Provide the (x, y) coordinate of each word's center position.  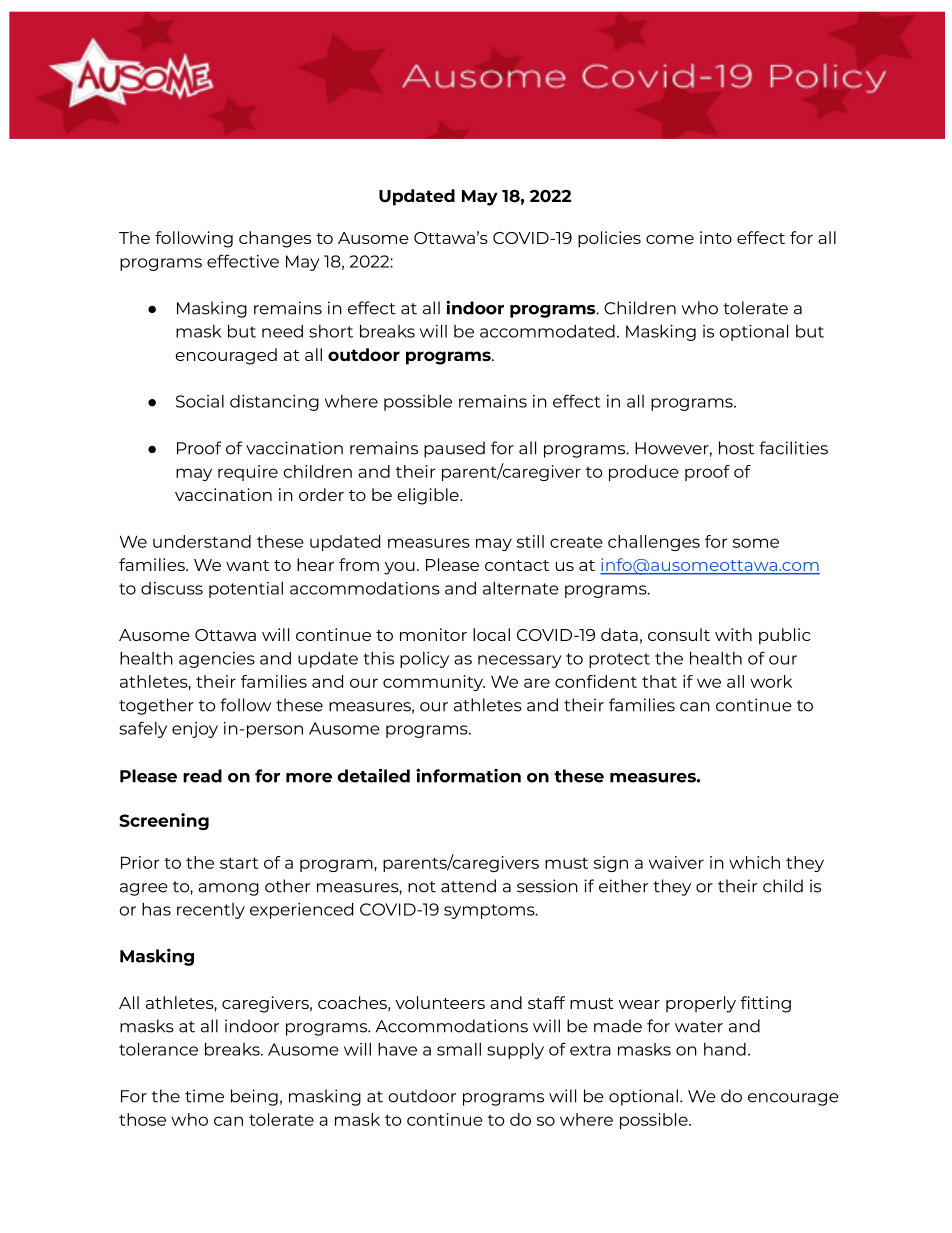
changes (275, 239)
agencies (217, 660)
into (716, 237)
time (204, 1096)
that (659, 681)
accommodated (547, 331)
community (434, 683)
